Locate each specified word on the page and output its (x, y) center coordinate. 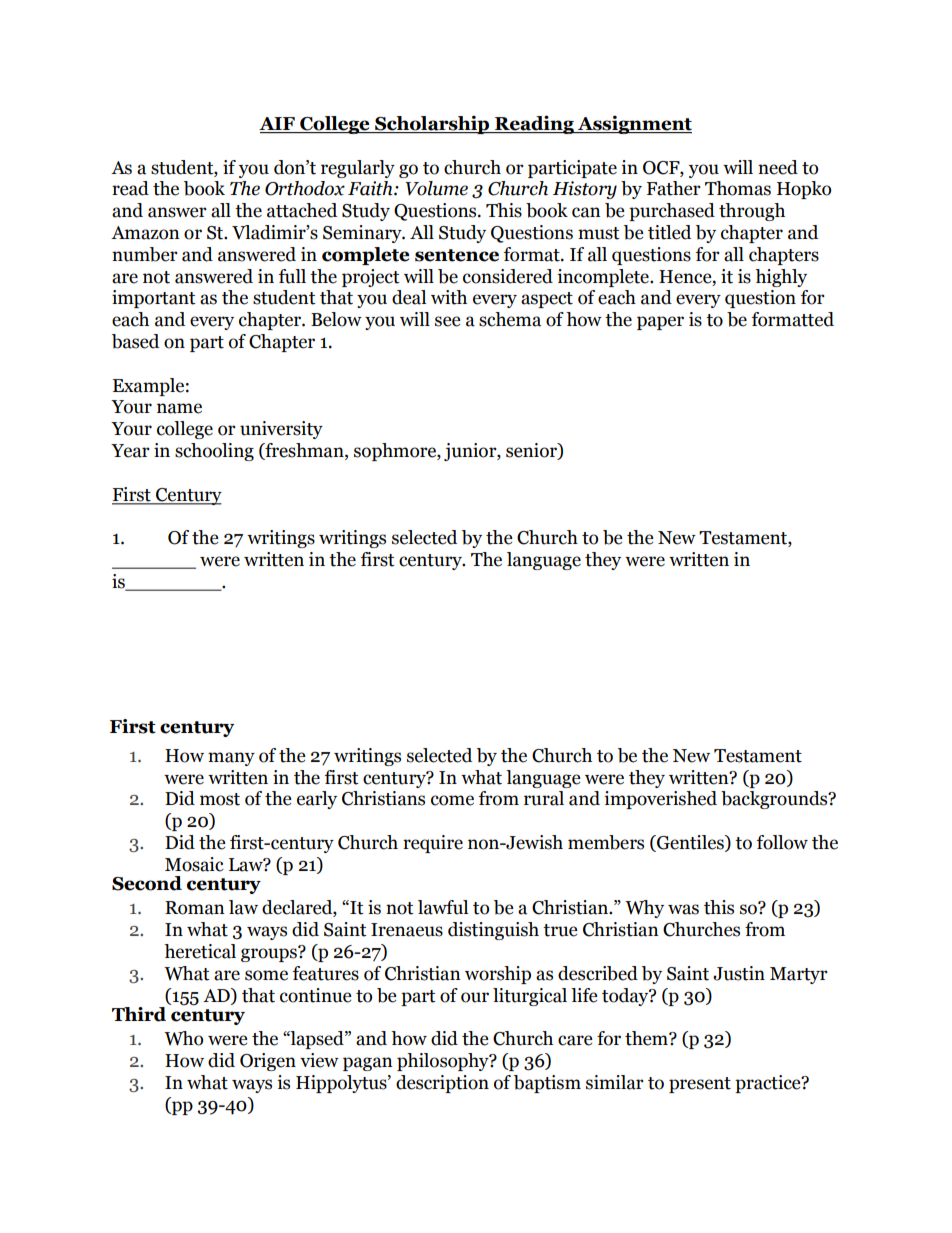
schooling (214, 452)
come (452, 800)
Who (183, 1038)
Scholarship (432, 124)
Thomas (738, 188)
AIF (277, 123)
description (442, 1084)
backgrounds (775, 800)
